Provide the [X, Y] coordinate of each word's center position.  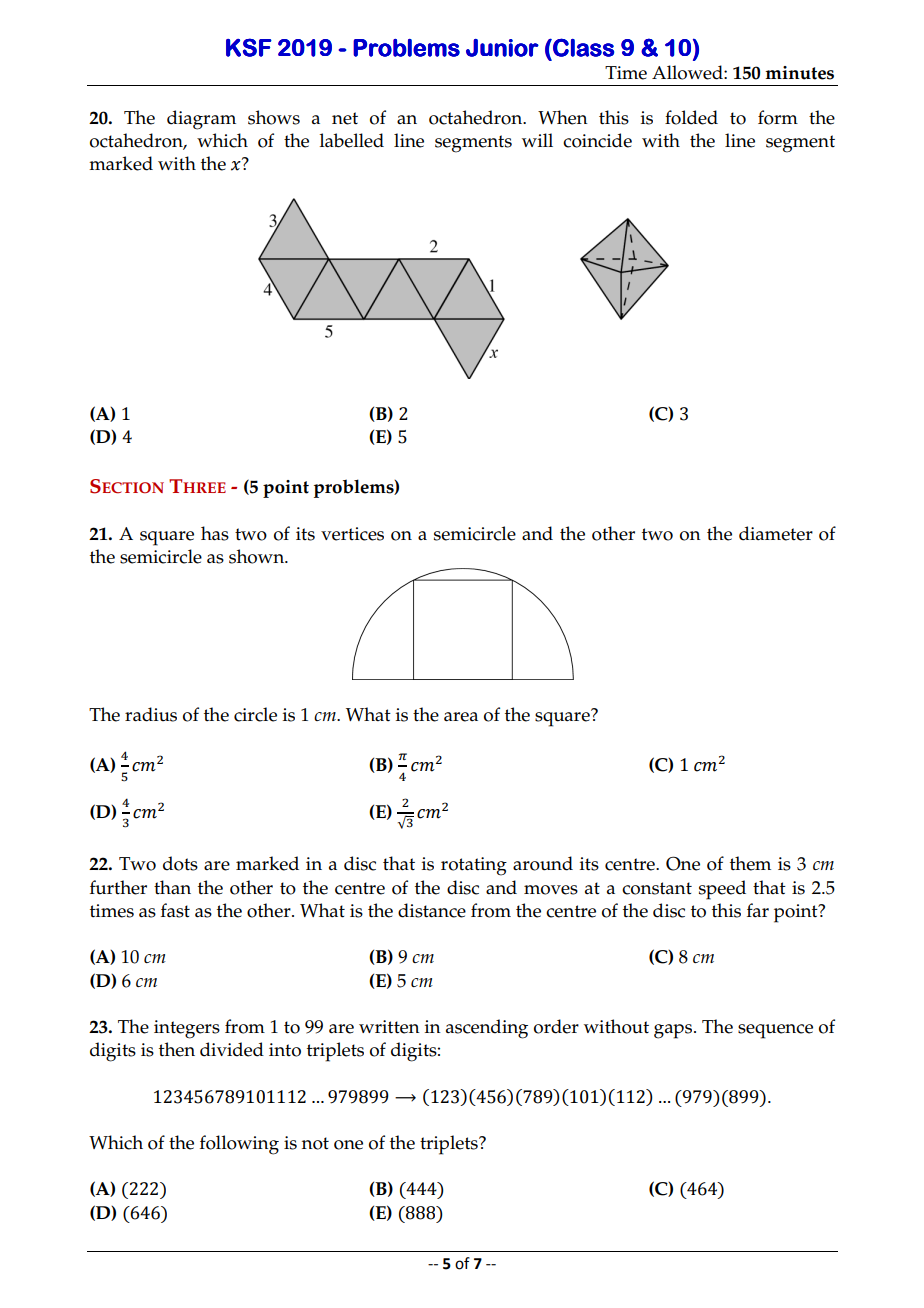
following [239, 1145]
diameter [776, 533]
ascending [487, 1029]
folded [691, 117]
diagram [201, 120]
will [537, 140]
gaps [674, 1031]
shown [258, 556]
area [461, 717]
